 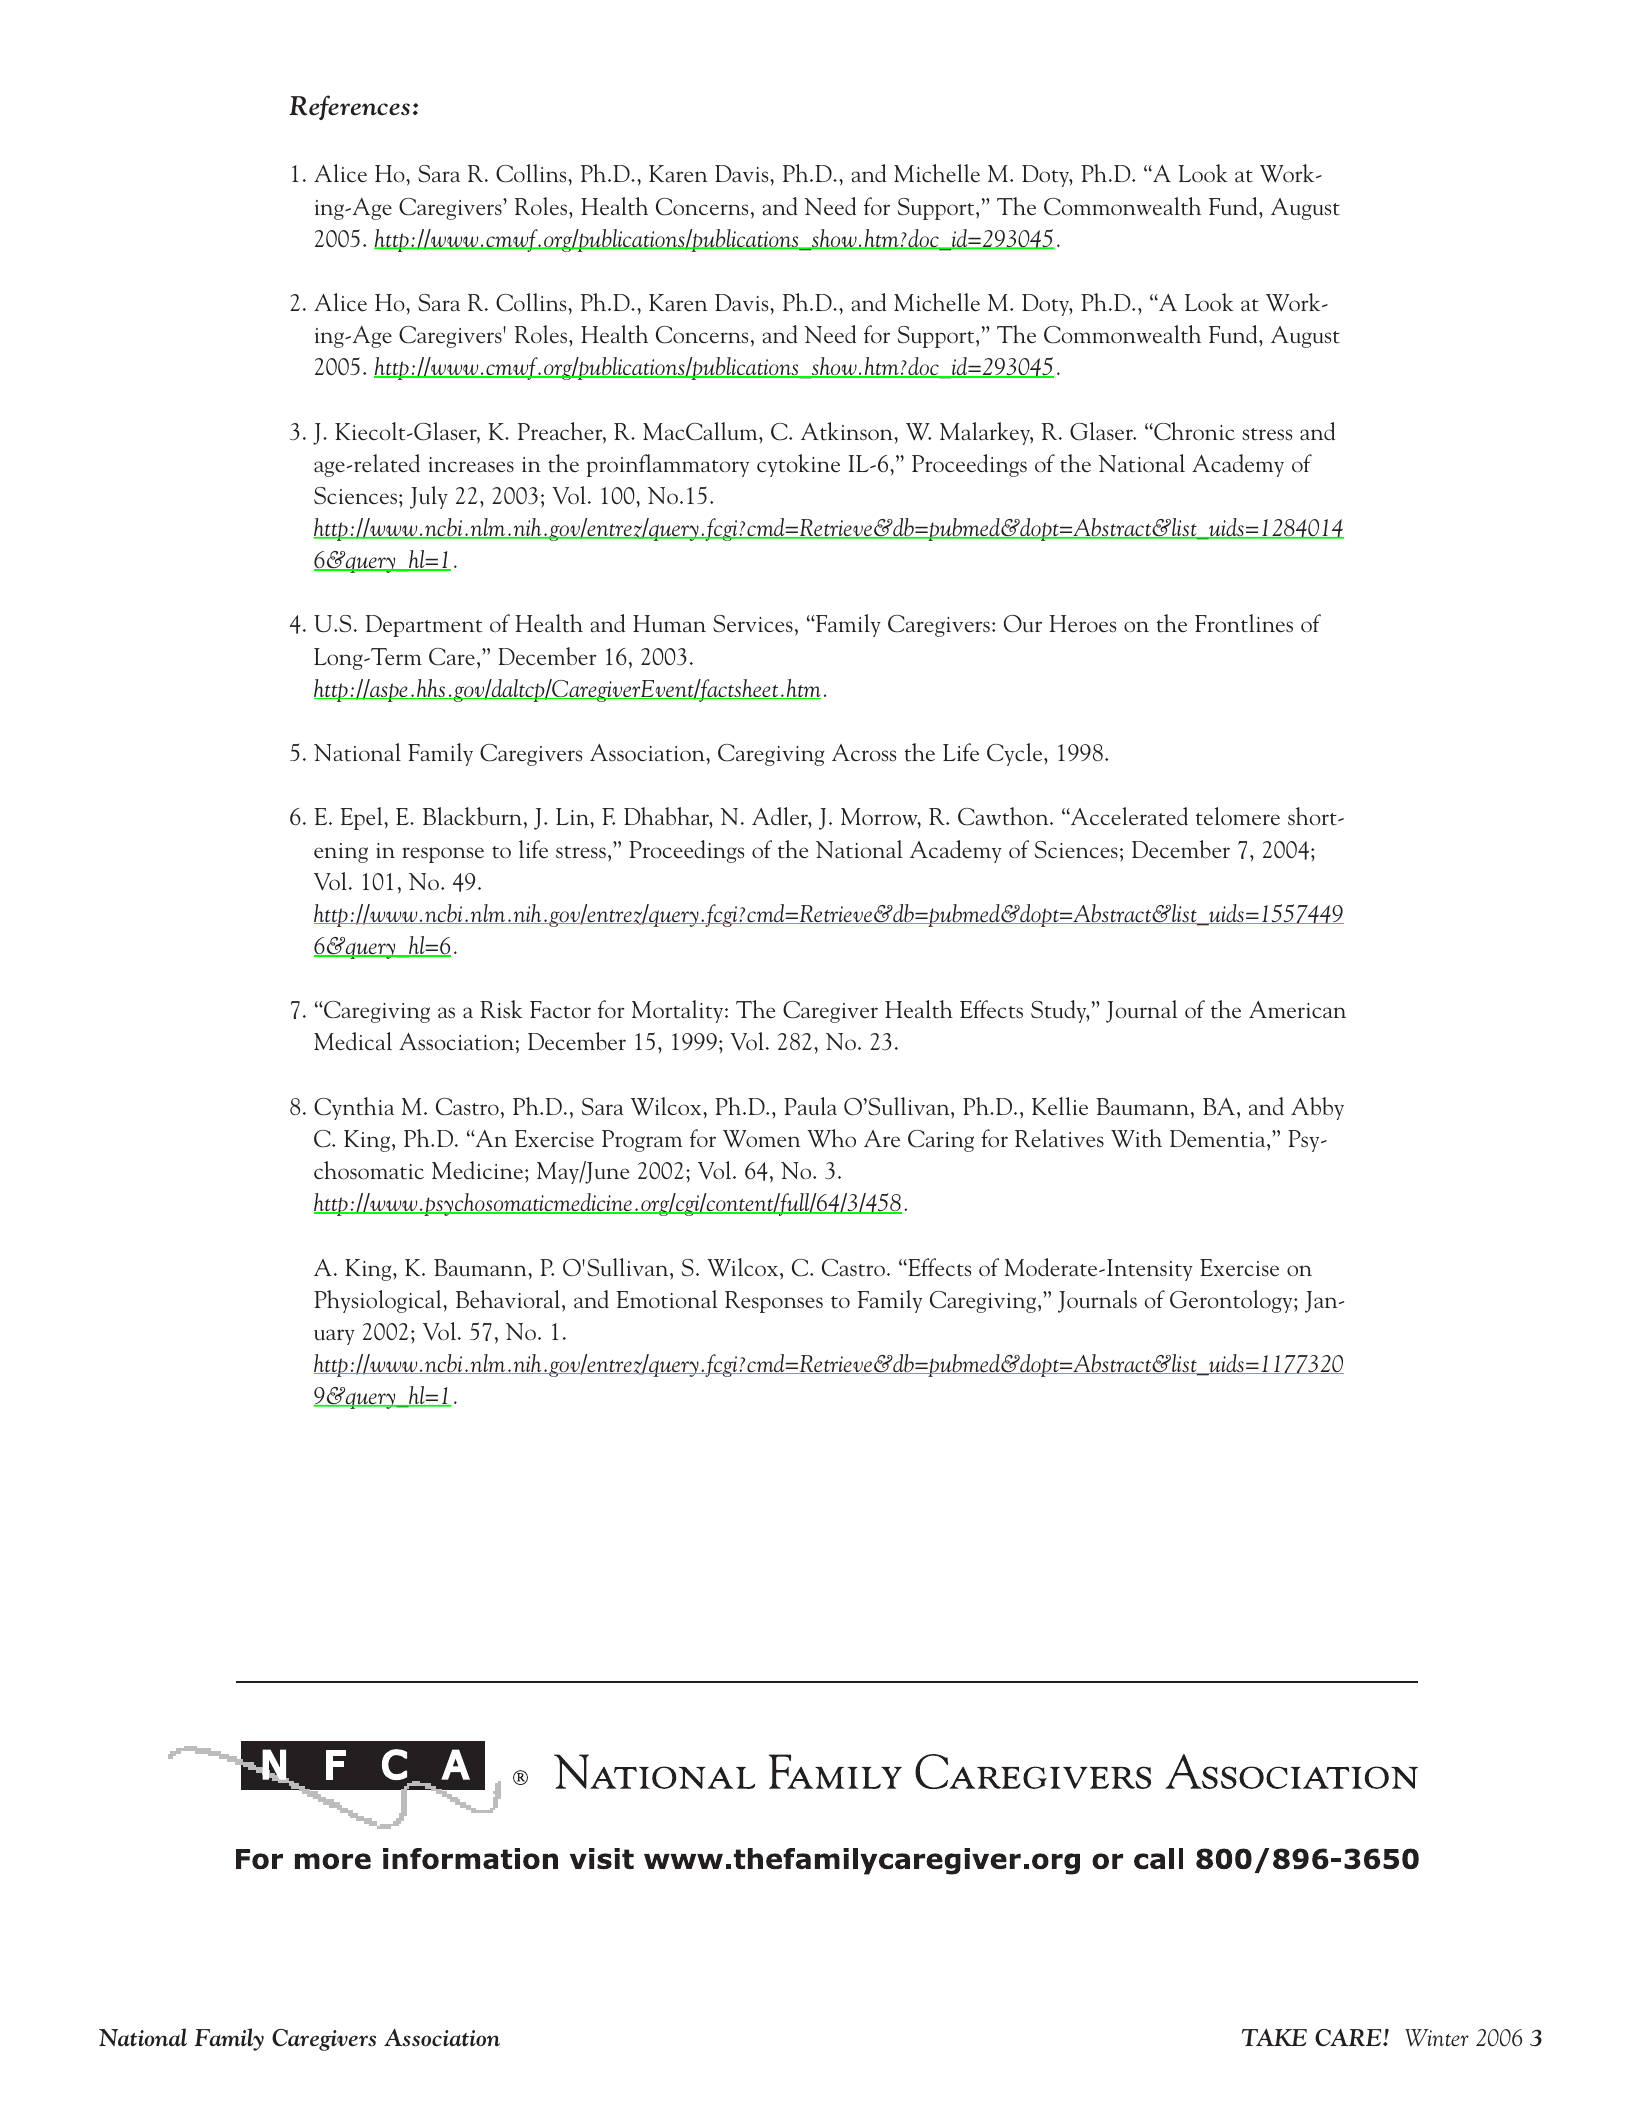 What do you see at coordinates (1274, 2037) in the screenshot?
I see `TAKE` at bounding box center [1274, 2037].
